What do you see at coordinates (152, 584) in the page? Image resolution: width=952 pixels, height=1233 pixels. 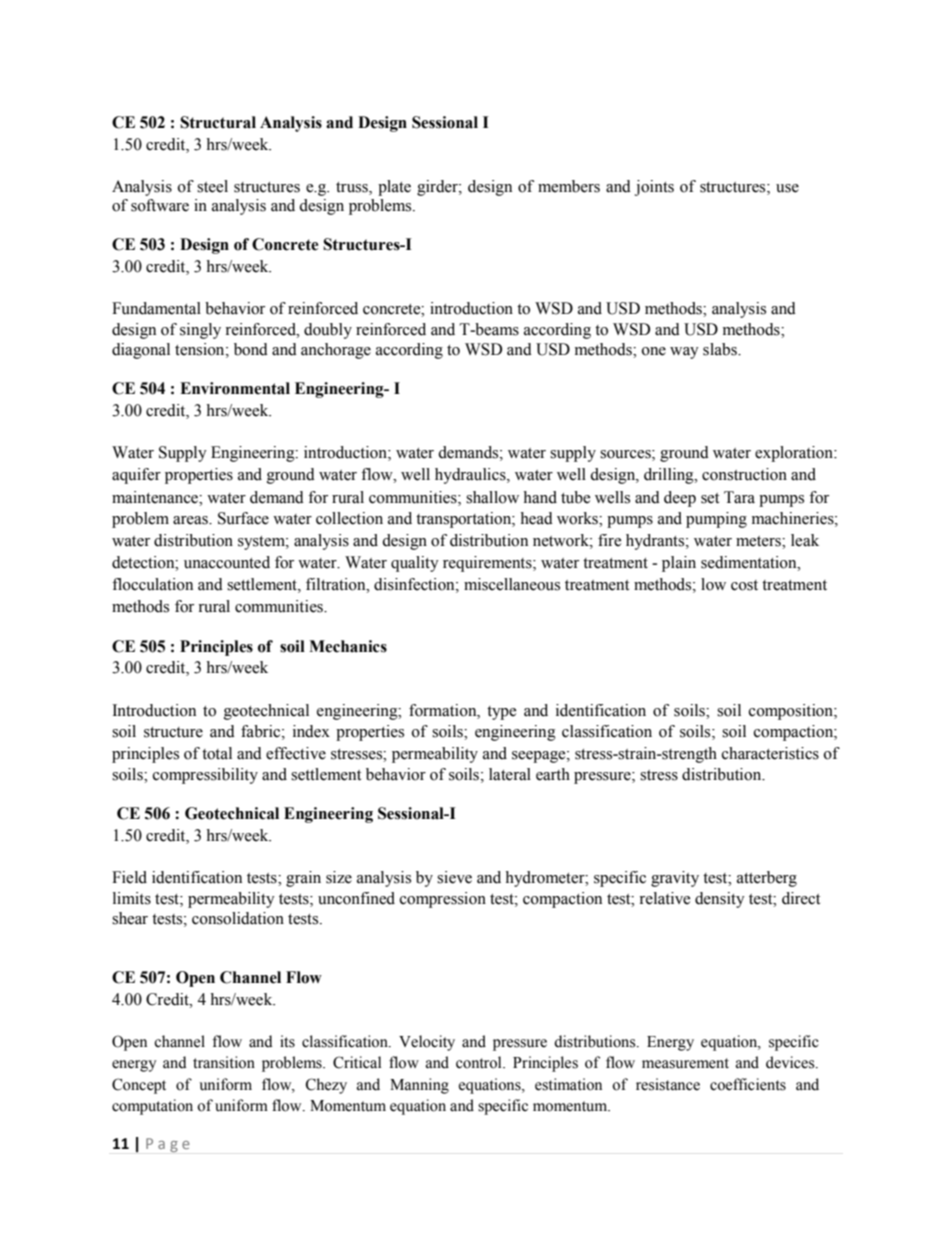 I see `flocculation` at bounding box center [152, 584].
